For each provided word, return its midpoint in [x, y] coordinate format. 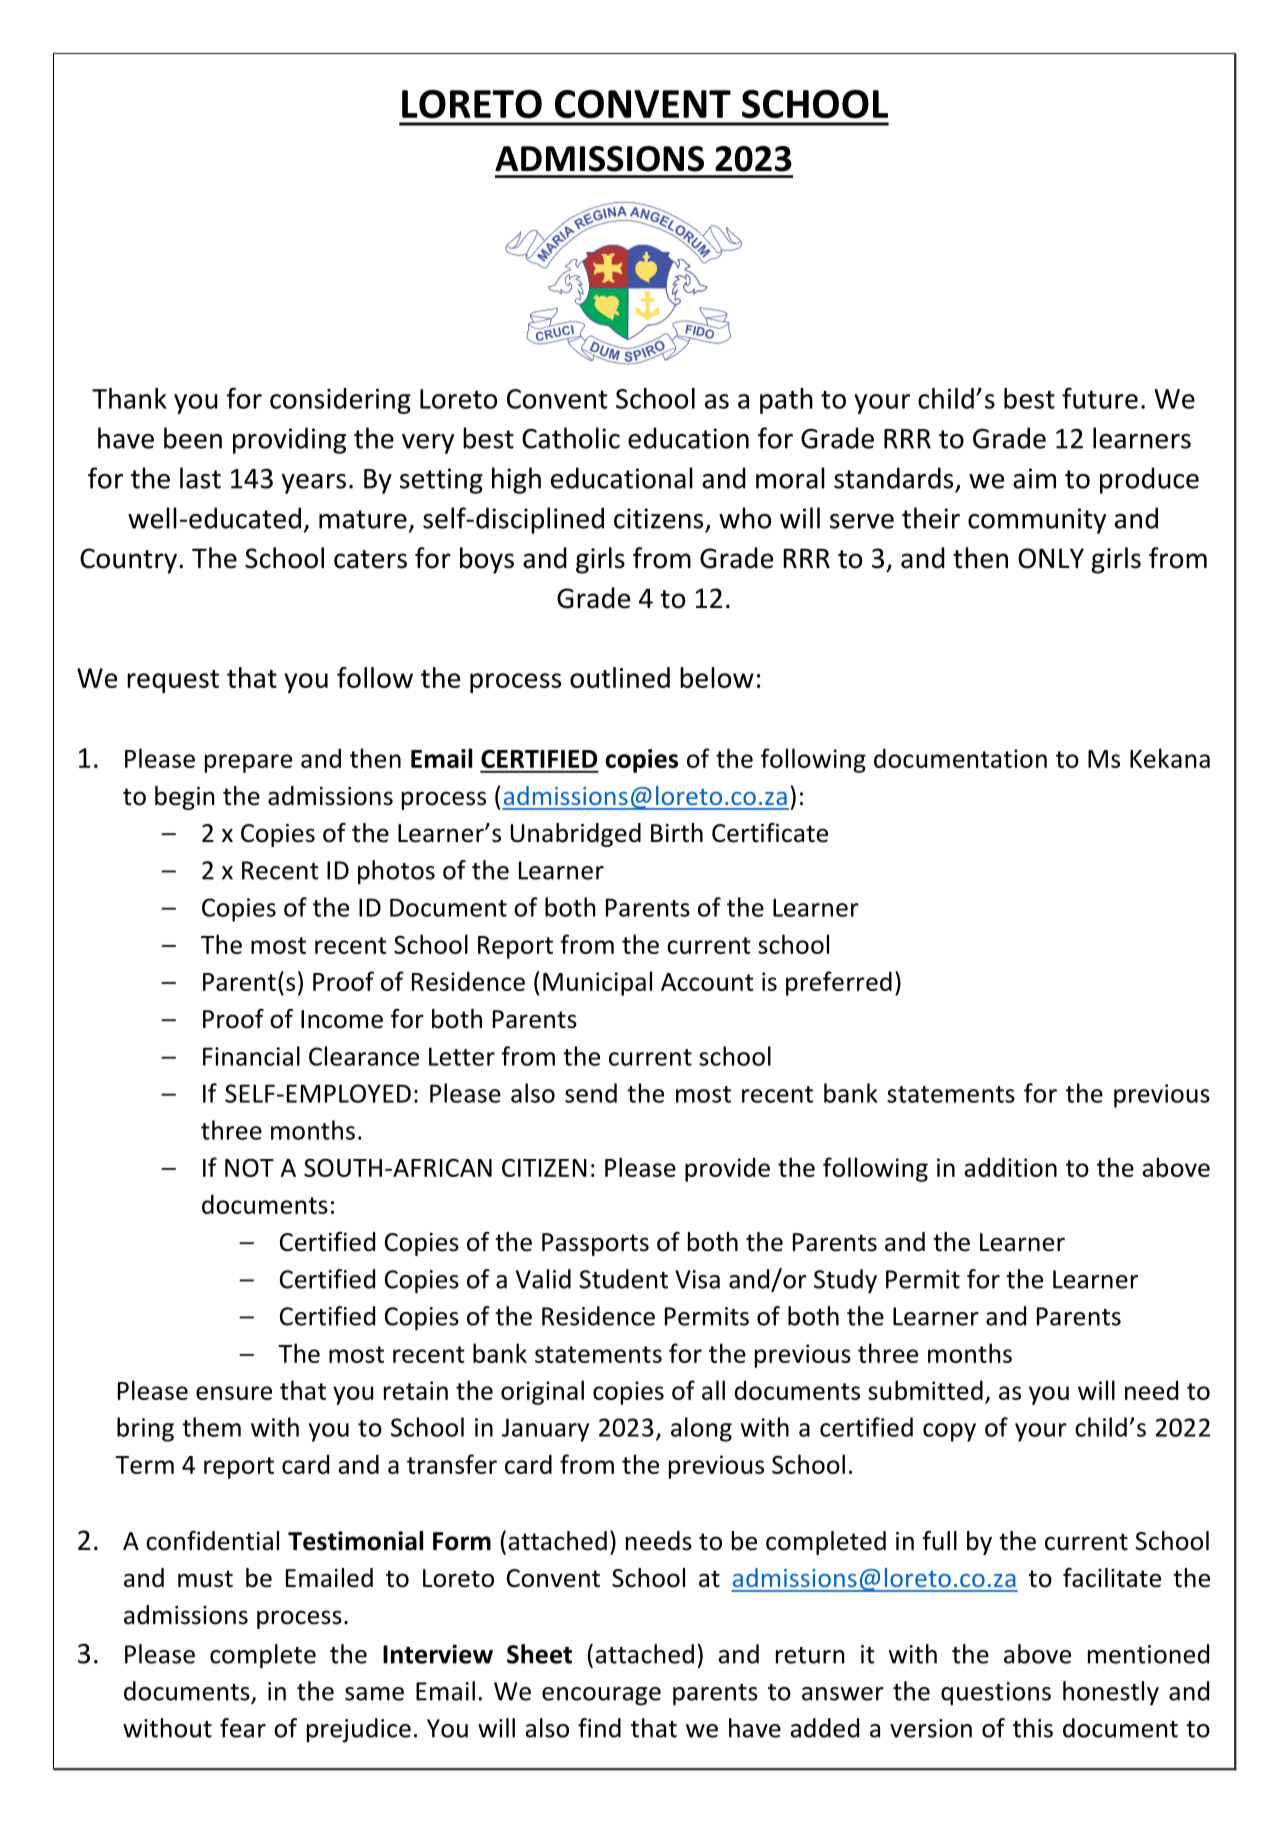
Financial [251, 1056]
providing [289, 440]
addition [1010, 1167]
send [591, 1093]
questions [996, 1694]
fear [243, 1728]
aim [1034, 478]
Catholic [571, 438]
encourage [601, 1696]
